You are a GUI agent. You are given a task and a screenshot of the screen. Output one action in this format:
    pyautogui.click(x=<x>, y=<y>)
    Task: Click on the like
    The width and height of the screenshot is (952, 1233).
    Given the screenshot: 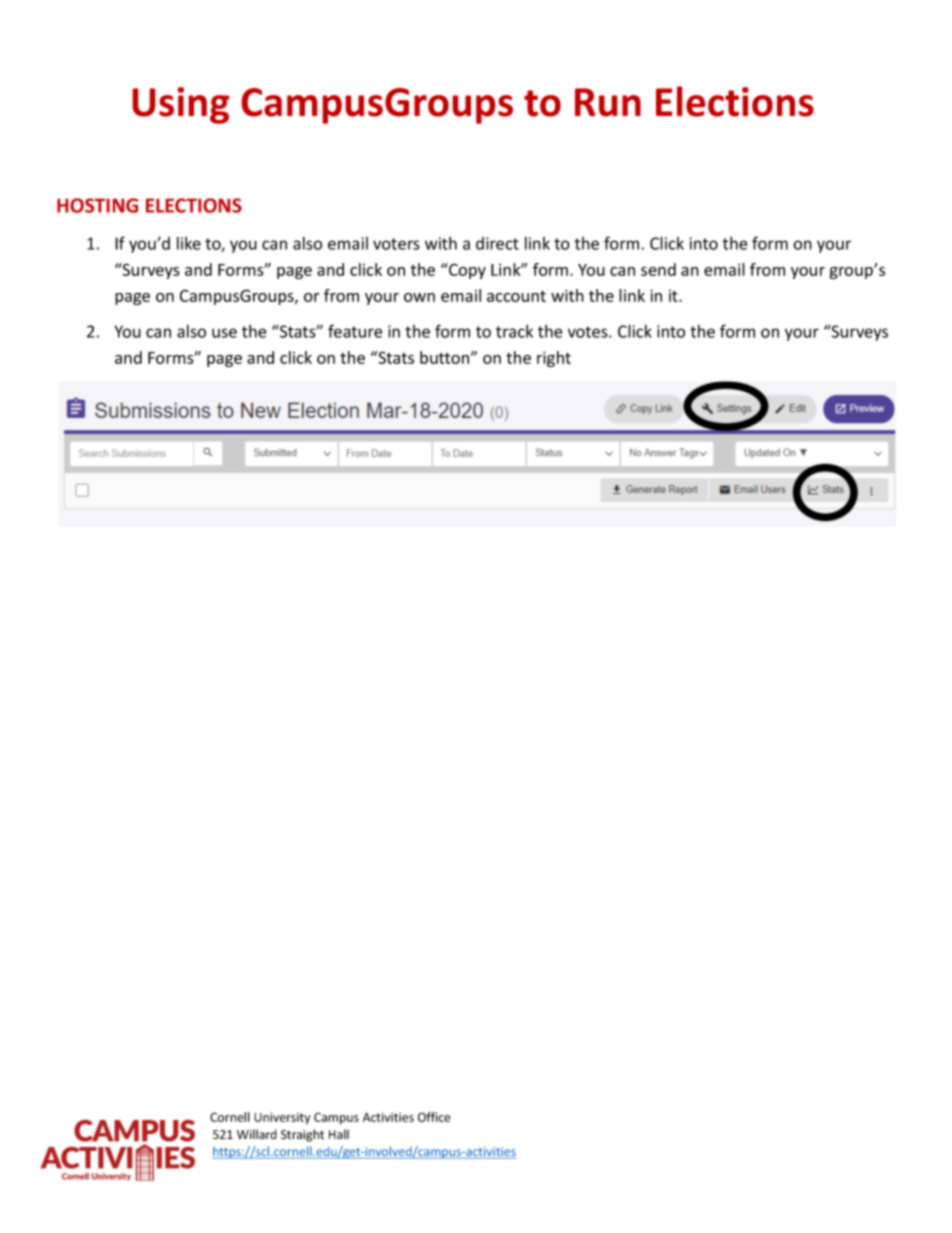 What is the action you would take?
    pyautogui.click(x=189, y=243)
